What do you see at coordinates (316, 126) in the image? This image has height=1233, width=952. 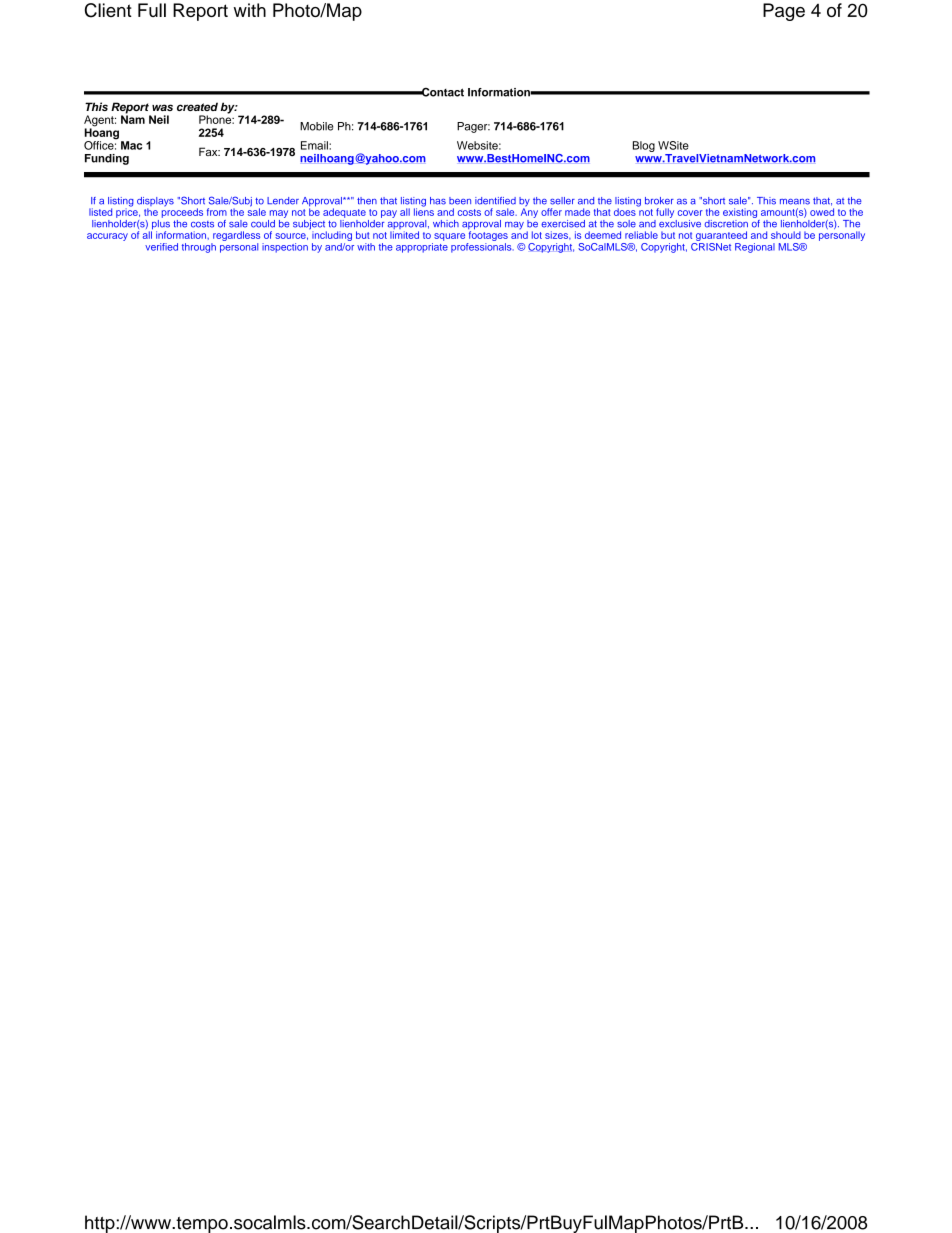 I see `Mobile` at bounding box center [316, 126].
